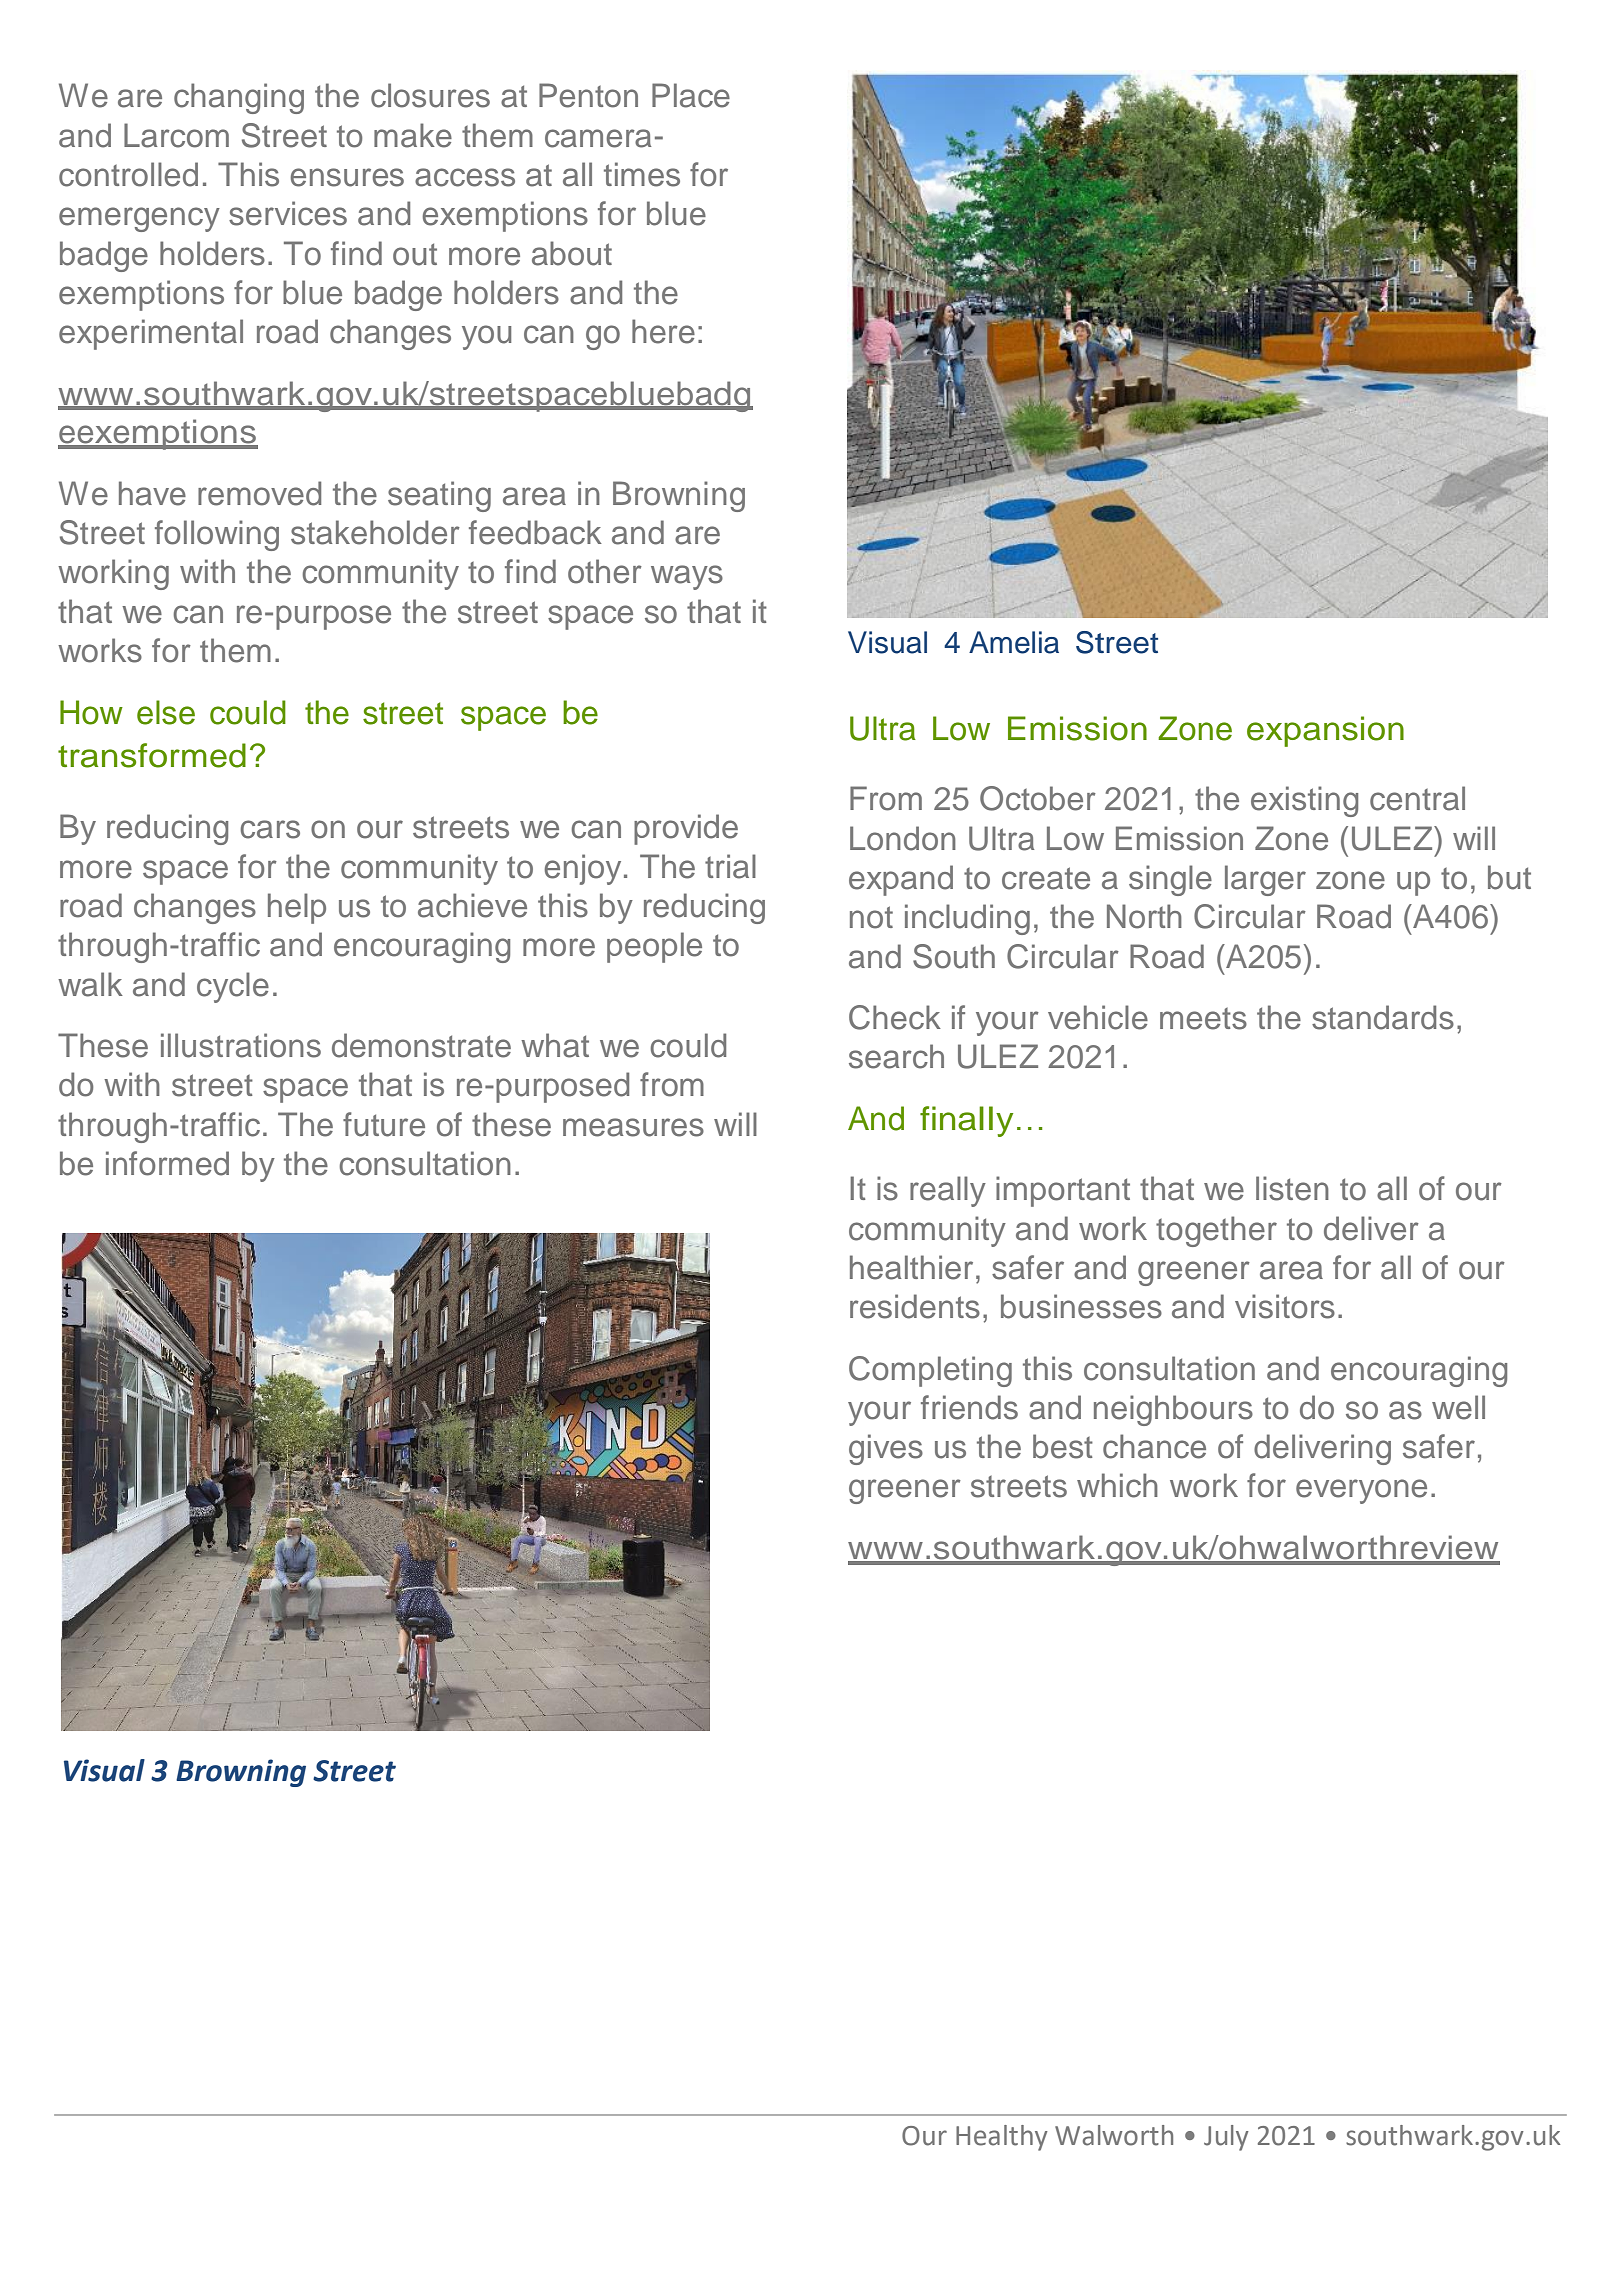 This screenshot has width=1622, height=2291. I want to click on illustrations, so click(241, 1045).
